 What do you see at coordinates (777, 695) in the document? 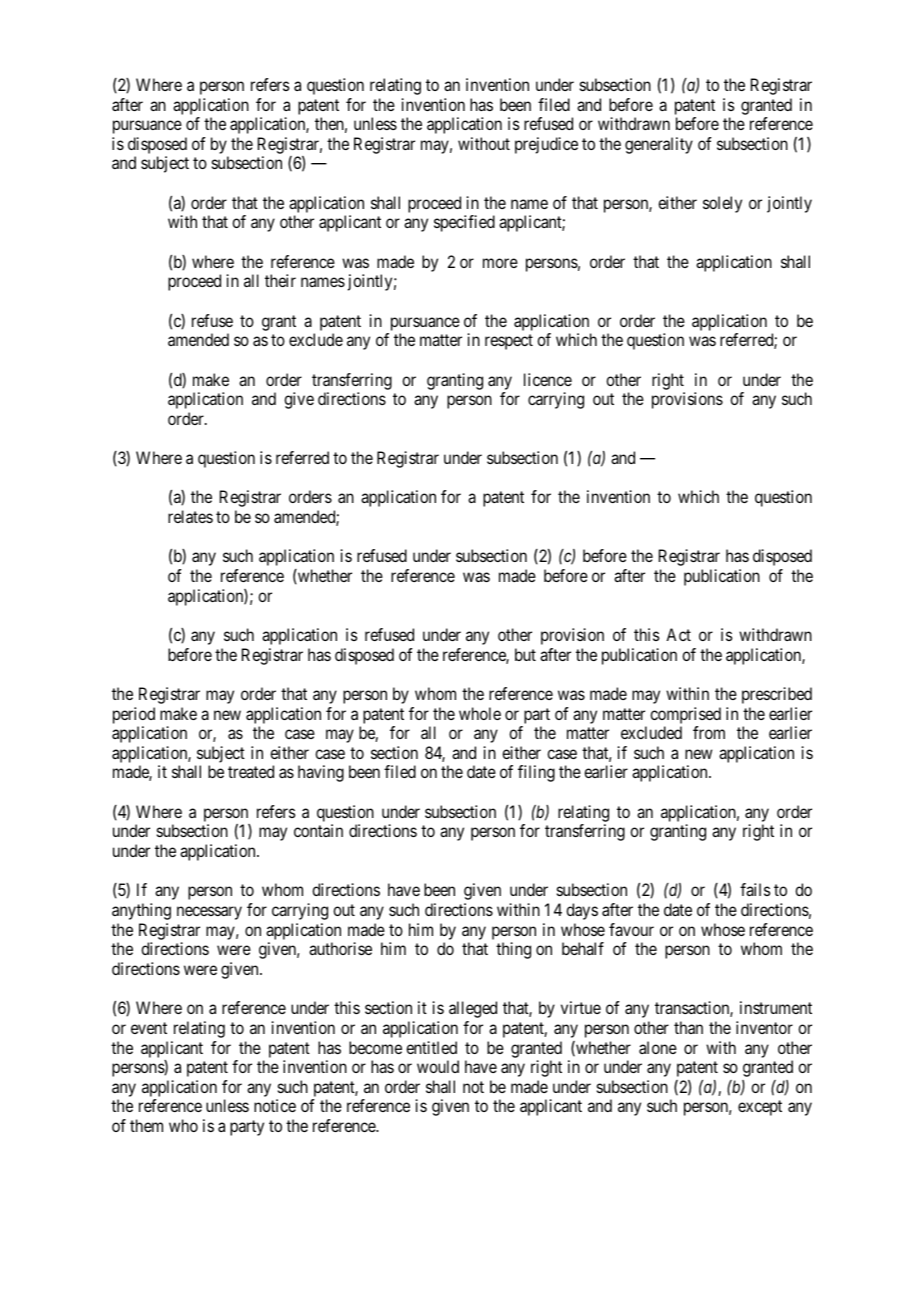
I see `prescribed` at bounding box center [777, 695].
